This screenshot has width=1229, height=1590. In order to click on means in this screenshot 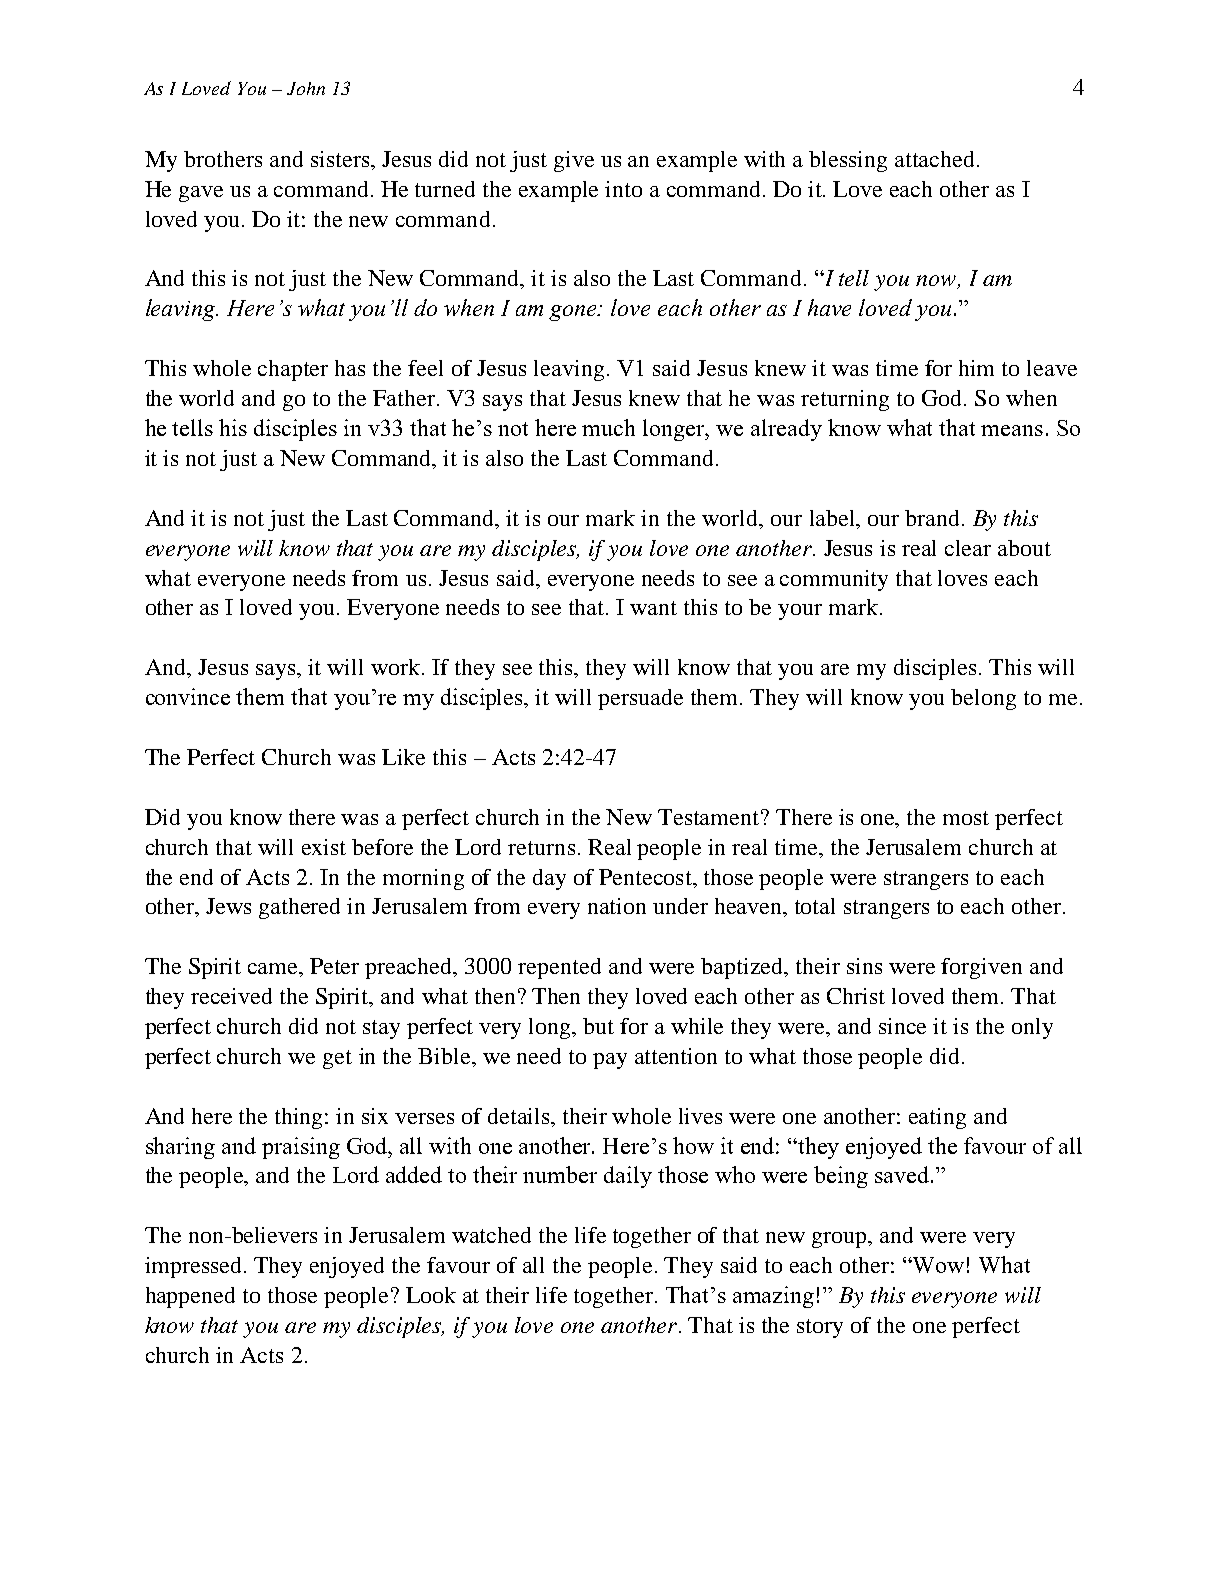, I will do `click(1012, 430)`.
